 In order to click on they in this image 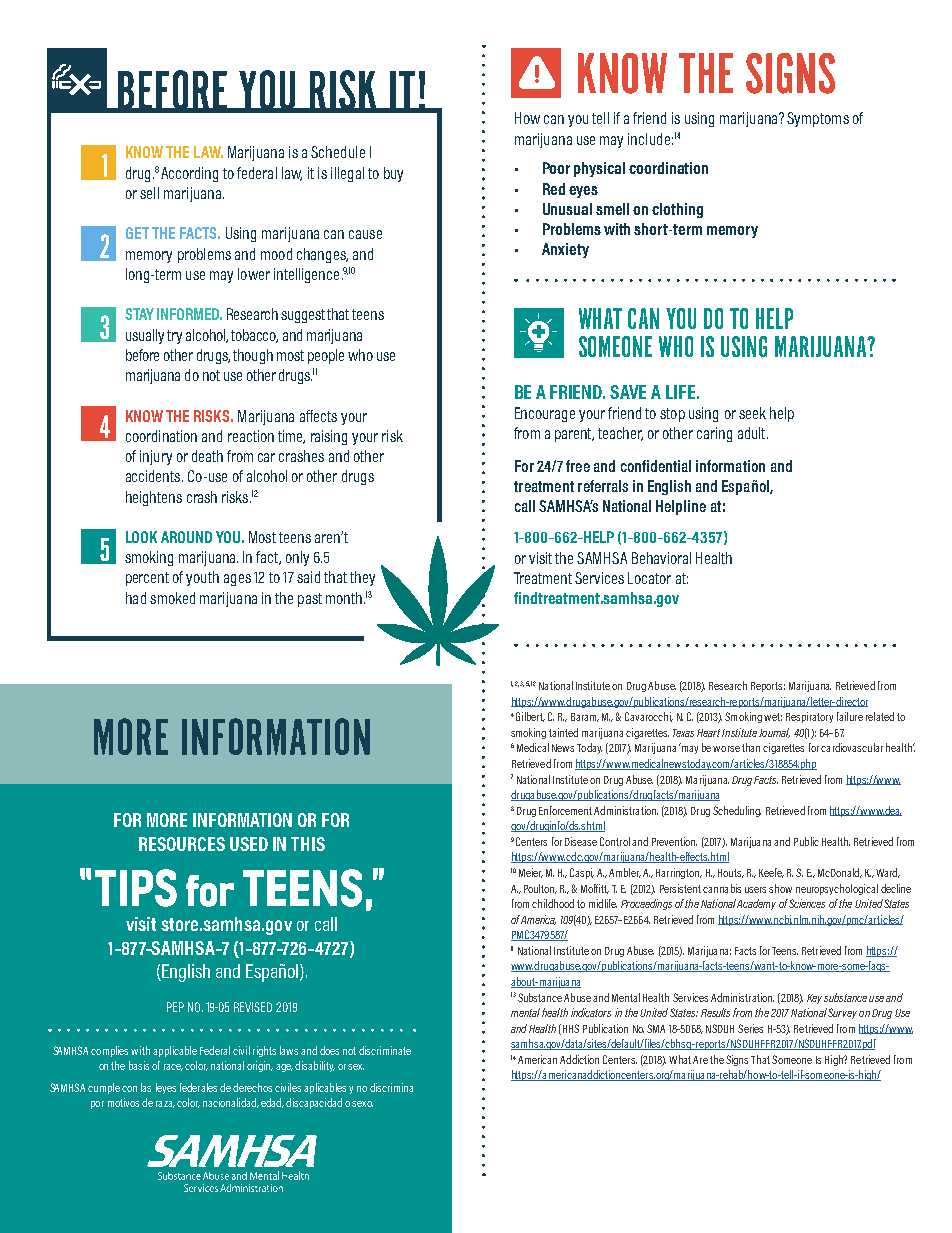, I will do `click(362, 578)`.
